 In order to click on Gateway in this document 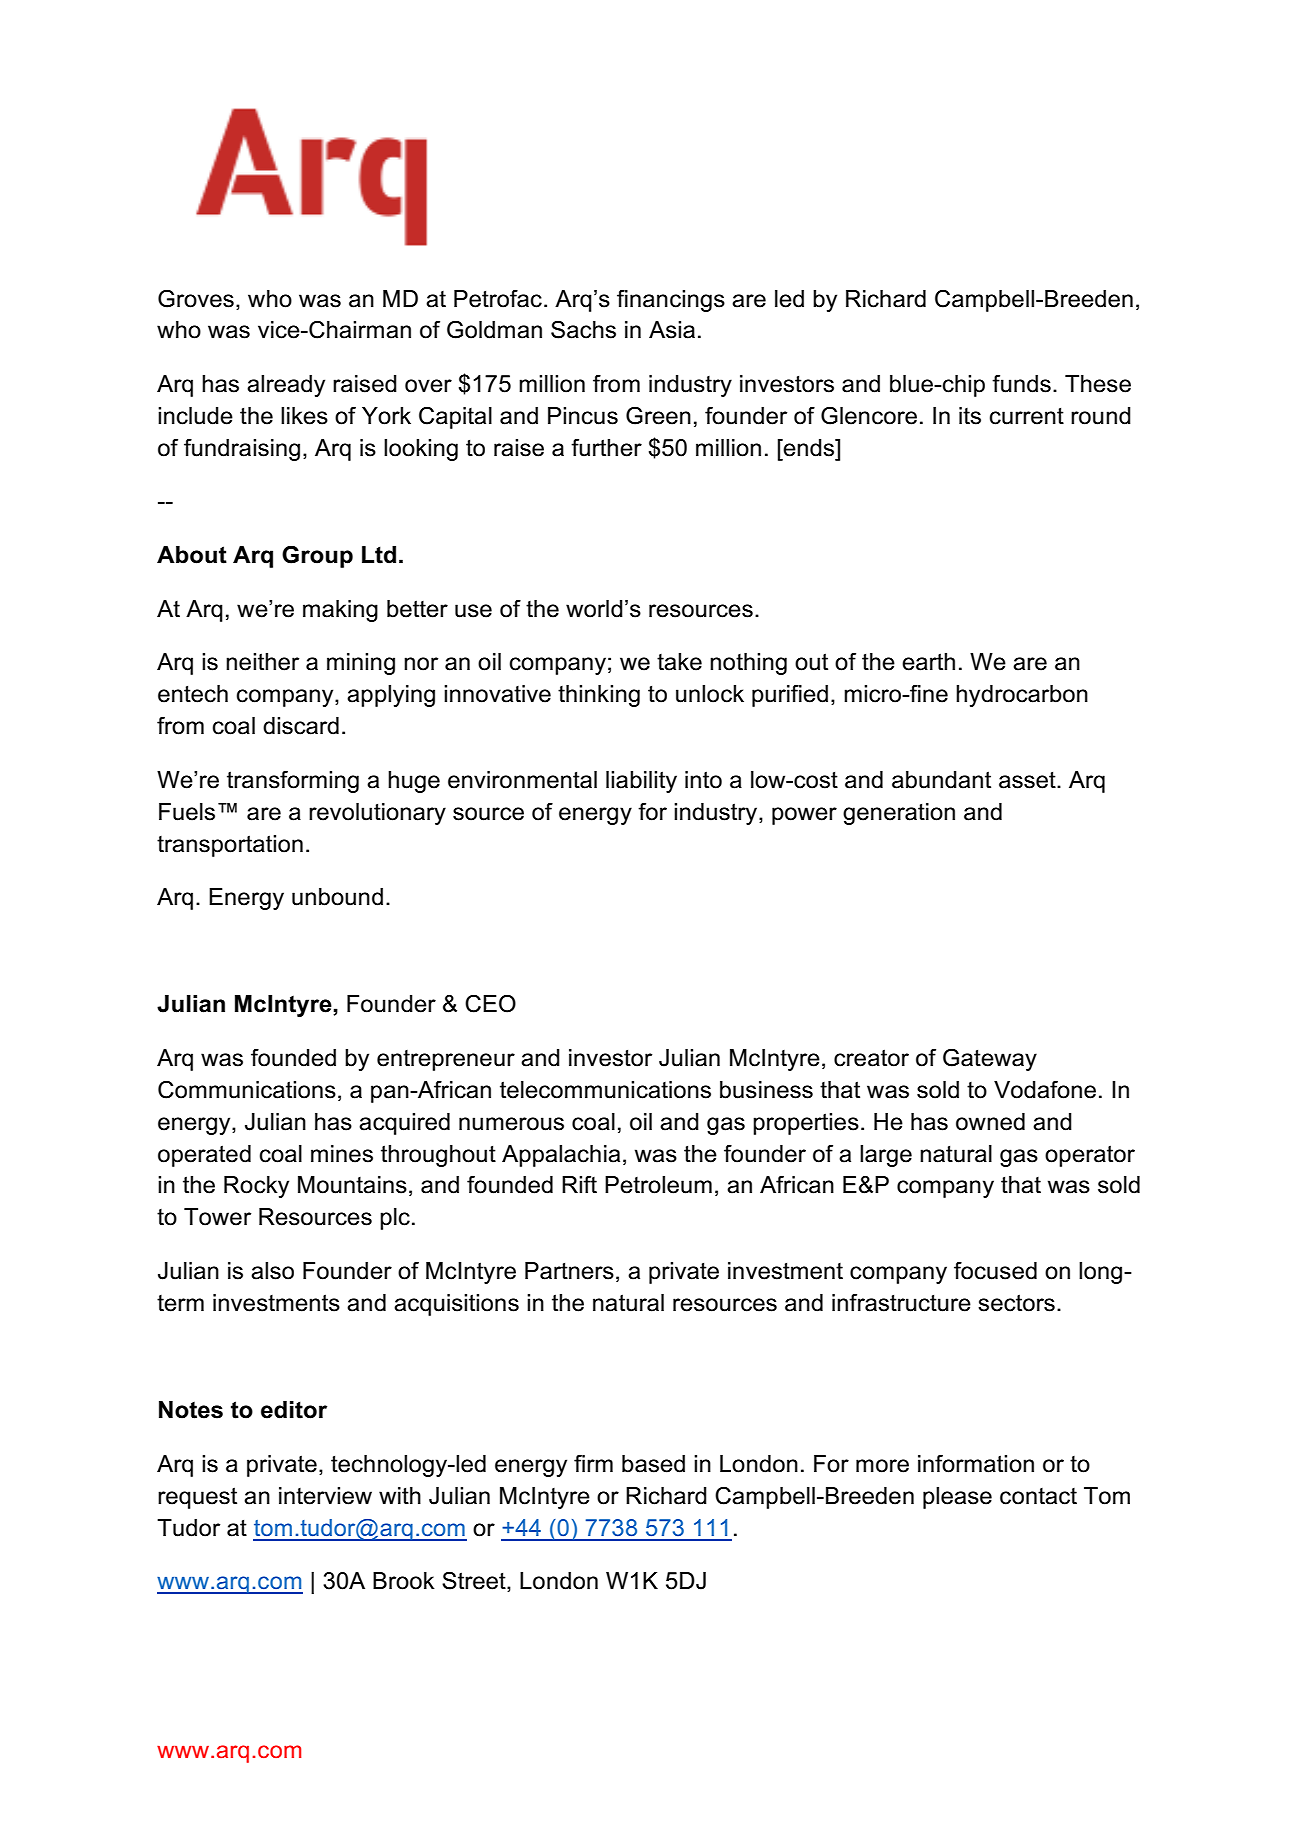, I will do `click(990, 1059)`.
